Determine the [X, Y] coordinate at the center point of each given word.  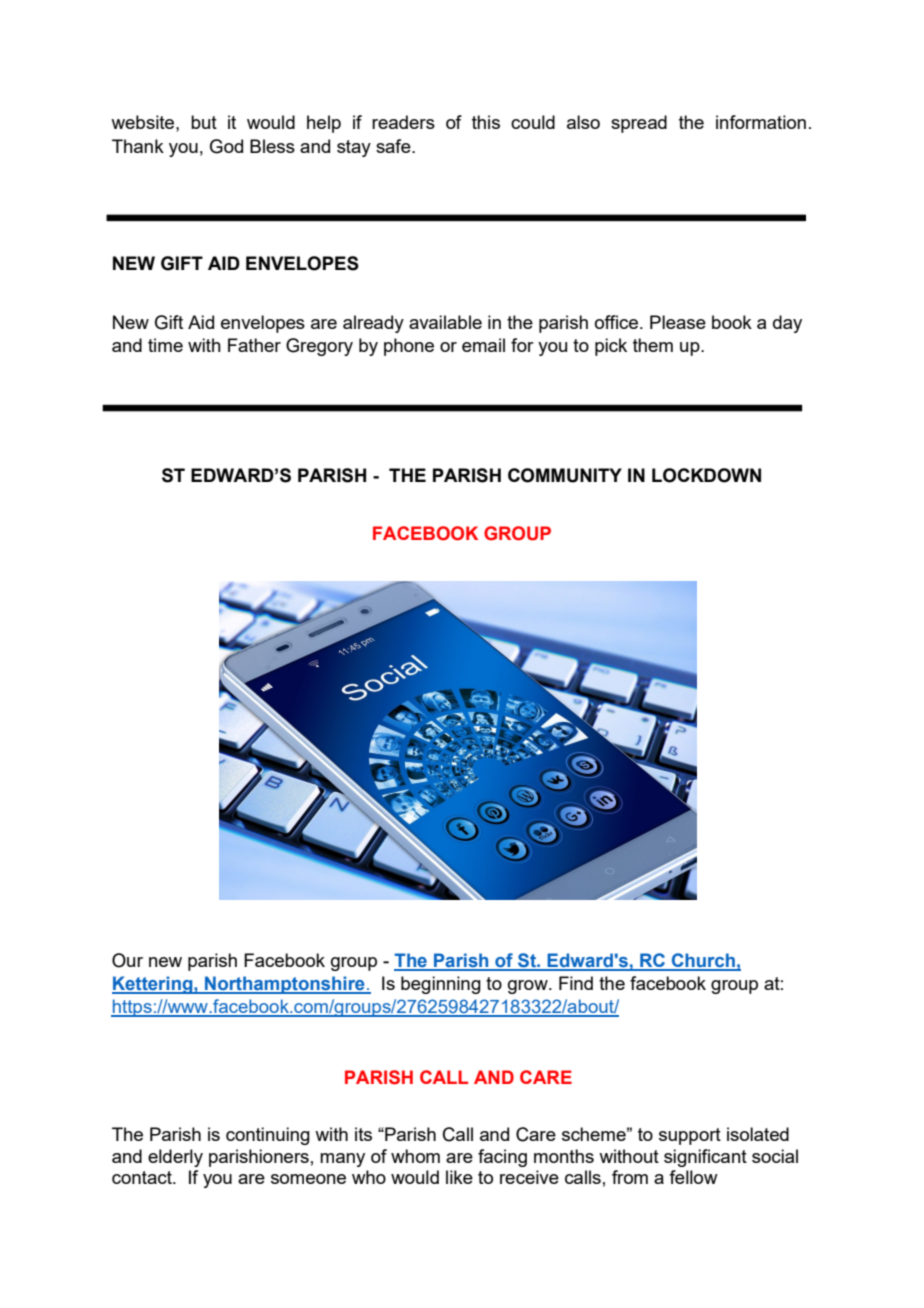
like [459, 1177]
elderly [175, 1158]
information [761, 122]
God [226, 146]
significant [705, 1158]
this [486, 122]
